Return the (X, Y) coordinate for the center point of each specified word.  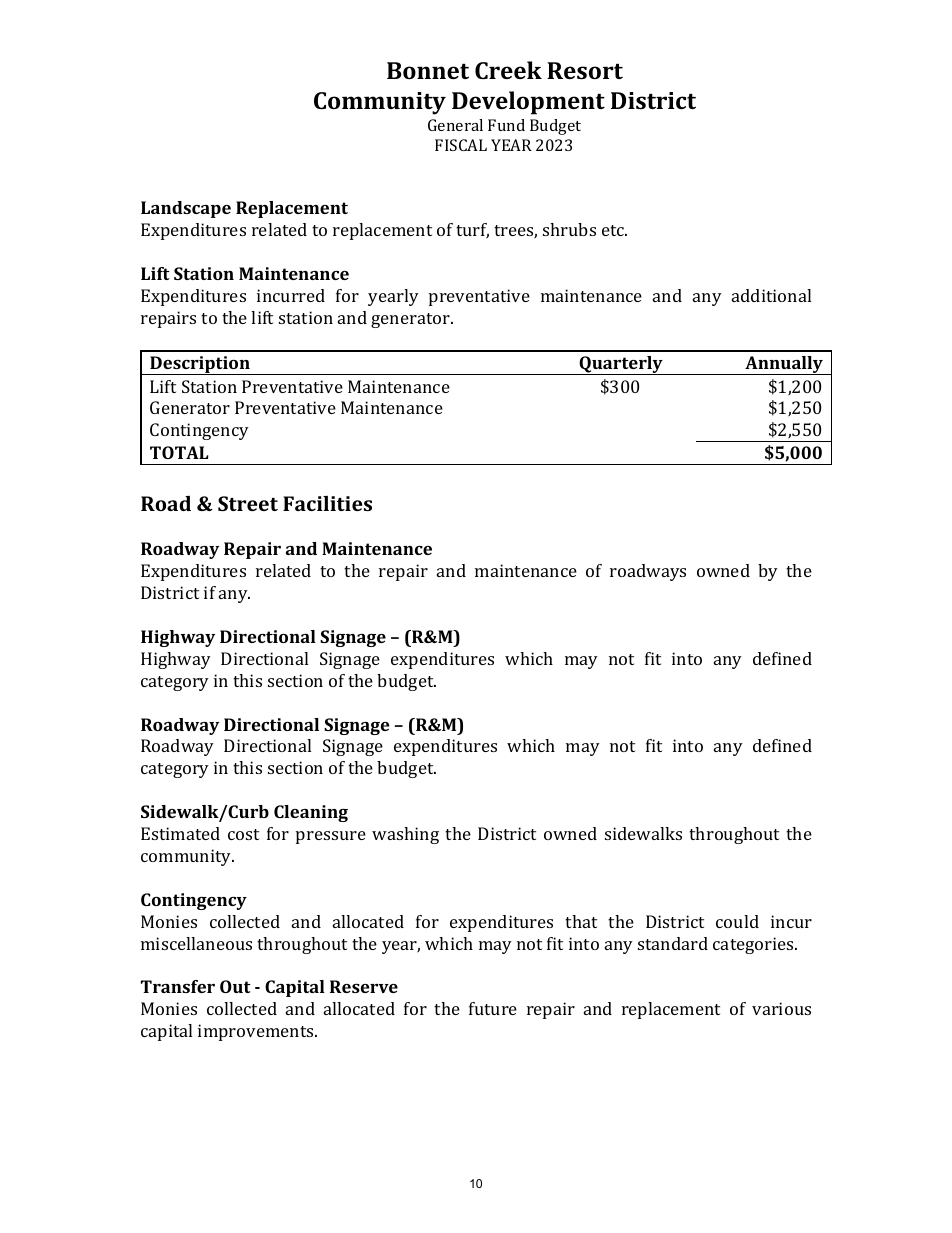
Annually (784, 365)
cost (243, 834)
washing (405, 835)
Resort (585, 70)
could (737, 921)
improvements (257, 1032)
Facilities (327, 503)
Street (248, 503)
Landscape (186, 209)
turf (472, 231)
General (455, 125)
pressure (331, 837)
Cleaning (311, 813)
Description (200, 365)
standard (673, 943)
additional (771, 295)
